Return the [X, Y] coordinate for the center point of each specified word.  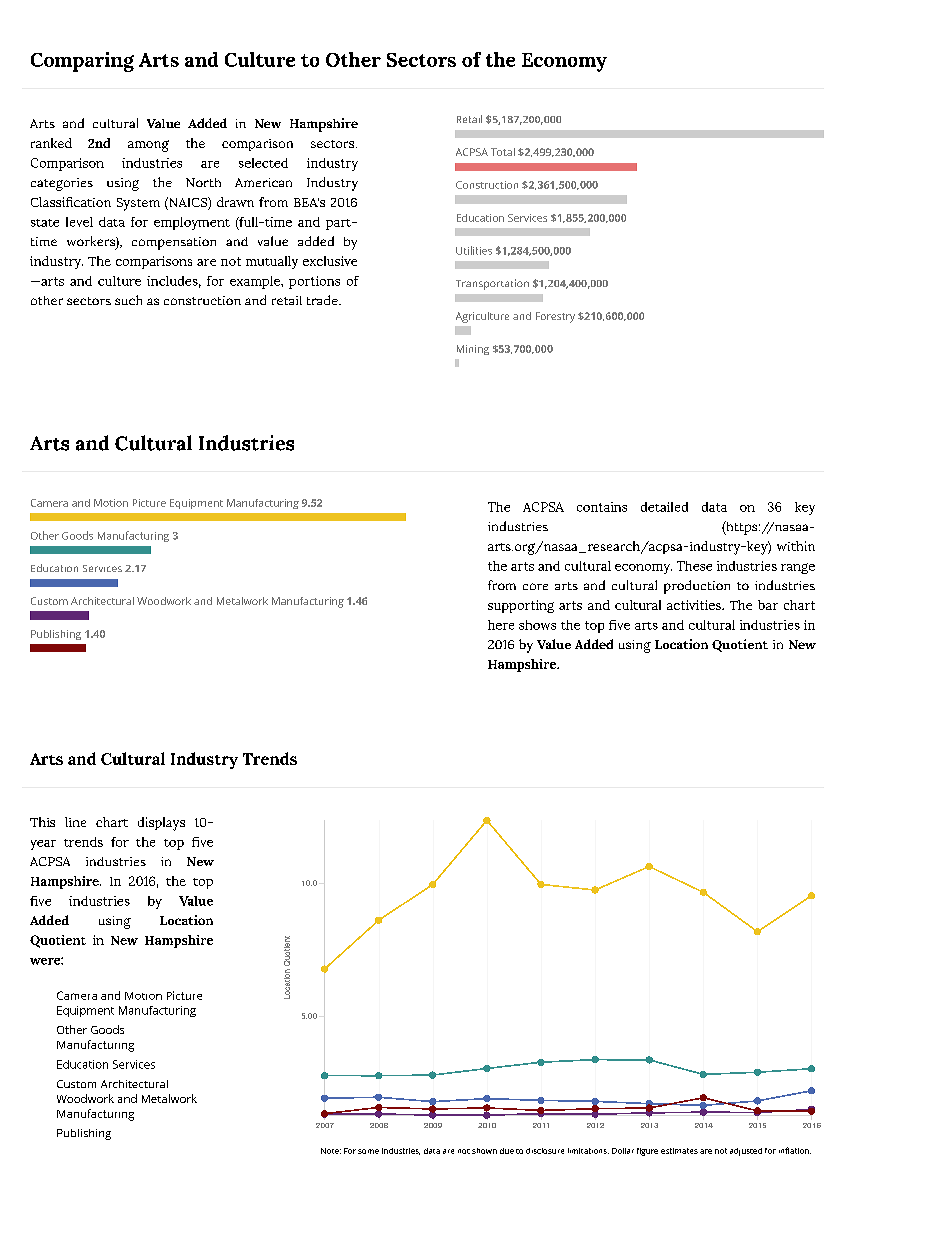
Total [503, 152]
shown [484, 1151]
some [368, 1151]
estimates [679, 1151]
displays [161, 824]
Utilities [474, 250]
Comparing [82, 62]
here [501, 625]
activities [695, 605]
